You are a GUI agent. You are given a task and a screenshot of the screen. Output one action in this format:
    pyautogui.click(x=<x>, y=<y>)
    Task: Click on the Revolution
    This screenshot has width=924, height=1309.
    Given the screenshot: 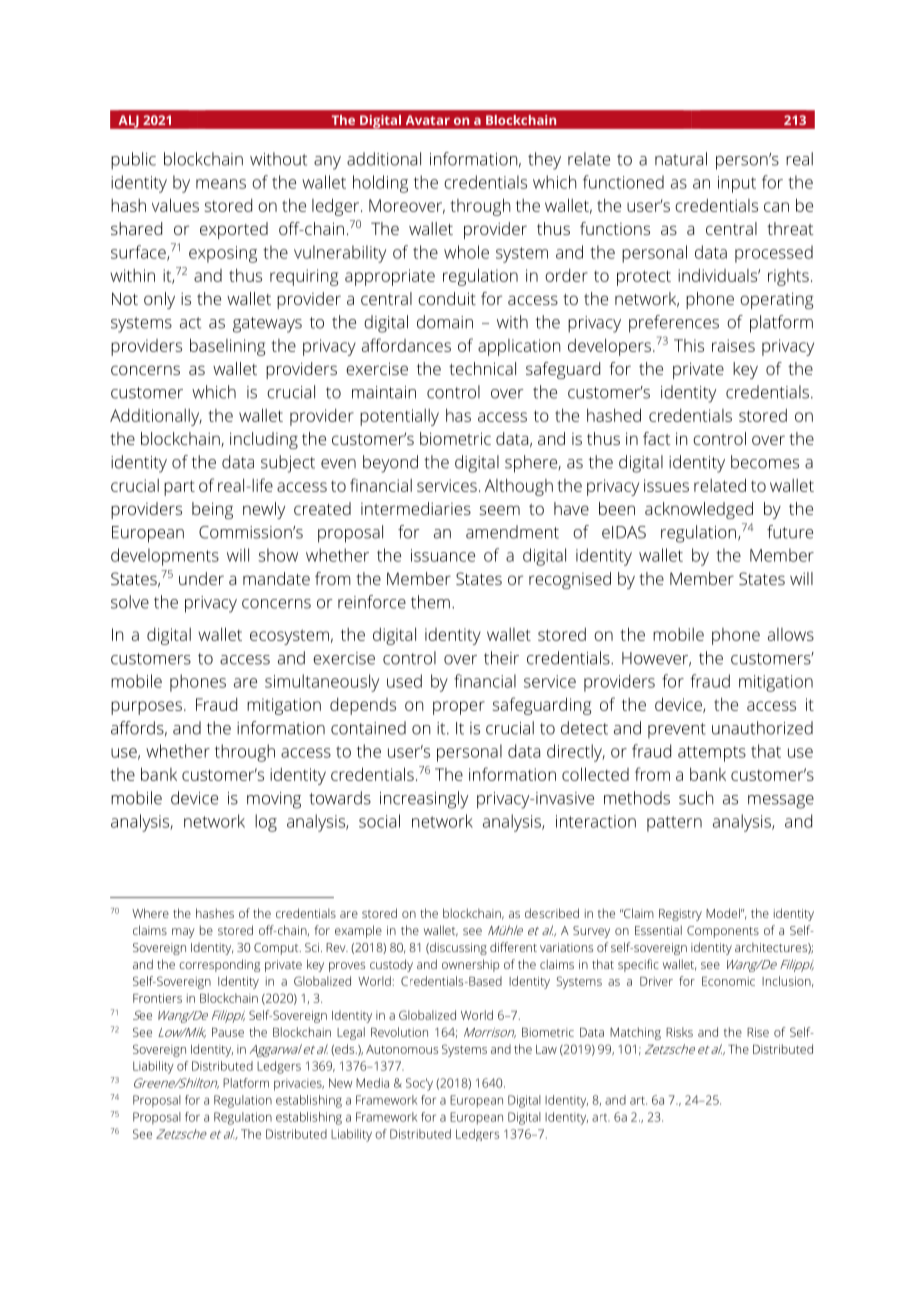 What is the action you would take?
    pyautogui.click(x=399, y=1032)
